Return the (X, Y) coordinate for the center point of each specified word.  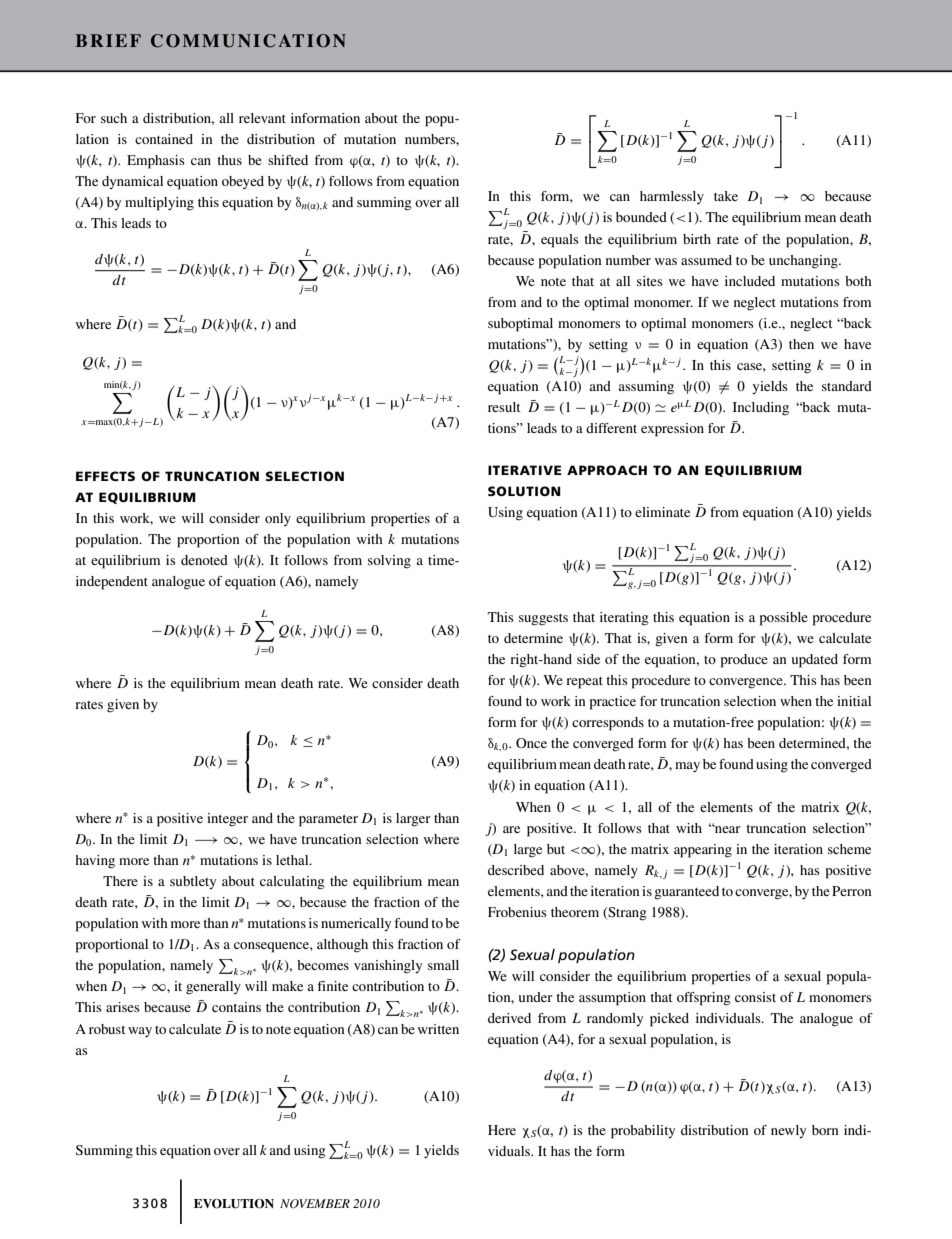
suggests (543, 620)
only (278, 519)
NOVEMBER (315, 1203)
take (726, 196)
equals (560, 241)
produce (744, 661)
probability (643, 1132)
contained (164, 139)
